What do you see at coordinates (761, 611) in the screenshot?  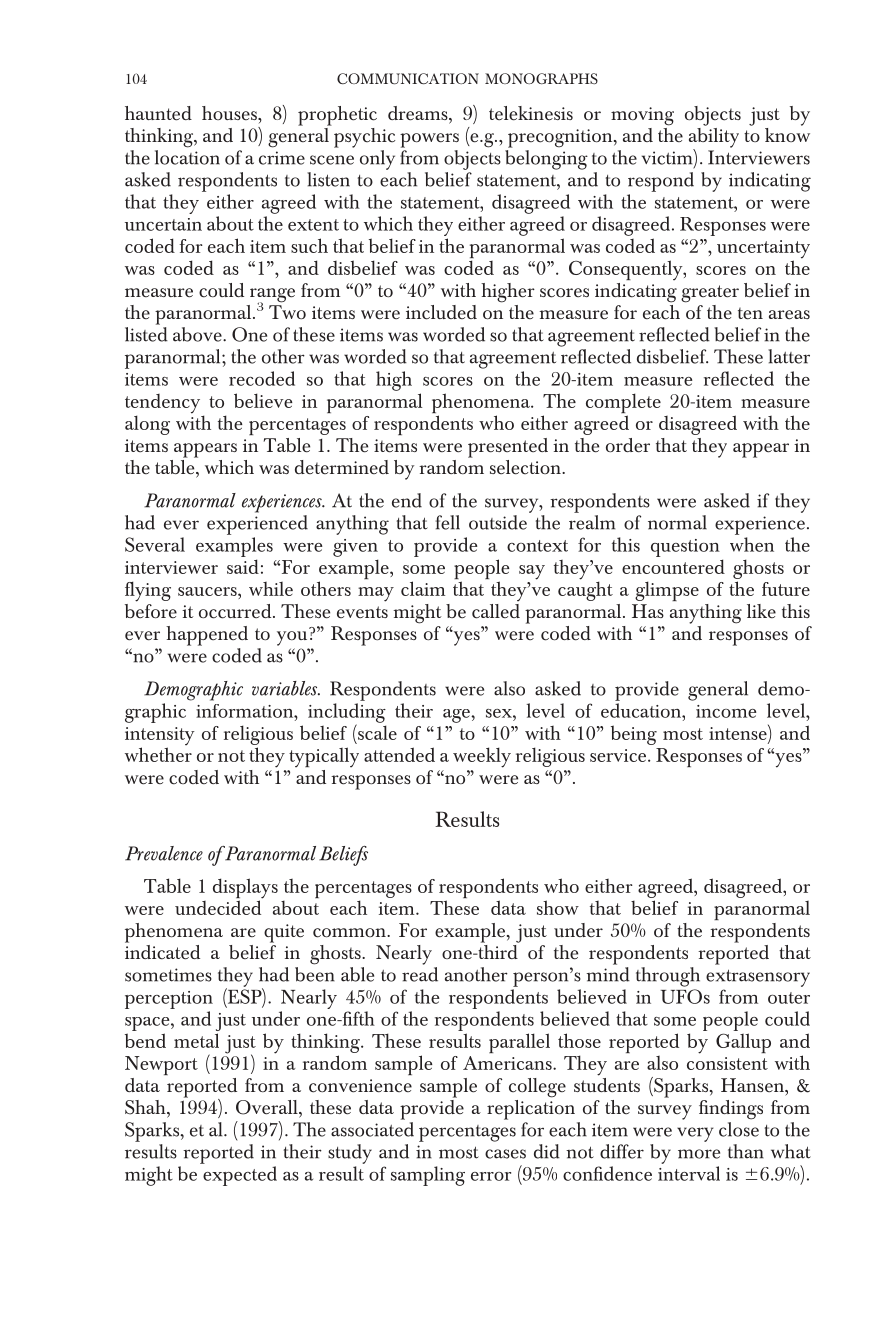 I see `like` at bounding box center [761, 611].
